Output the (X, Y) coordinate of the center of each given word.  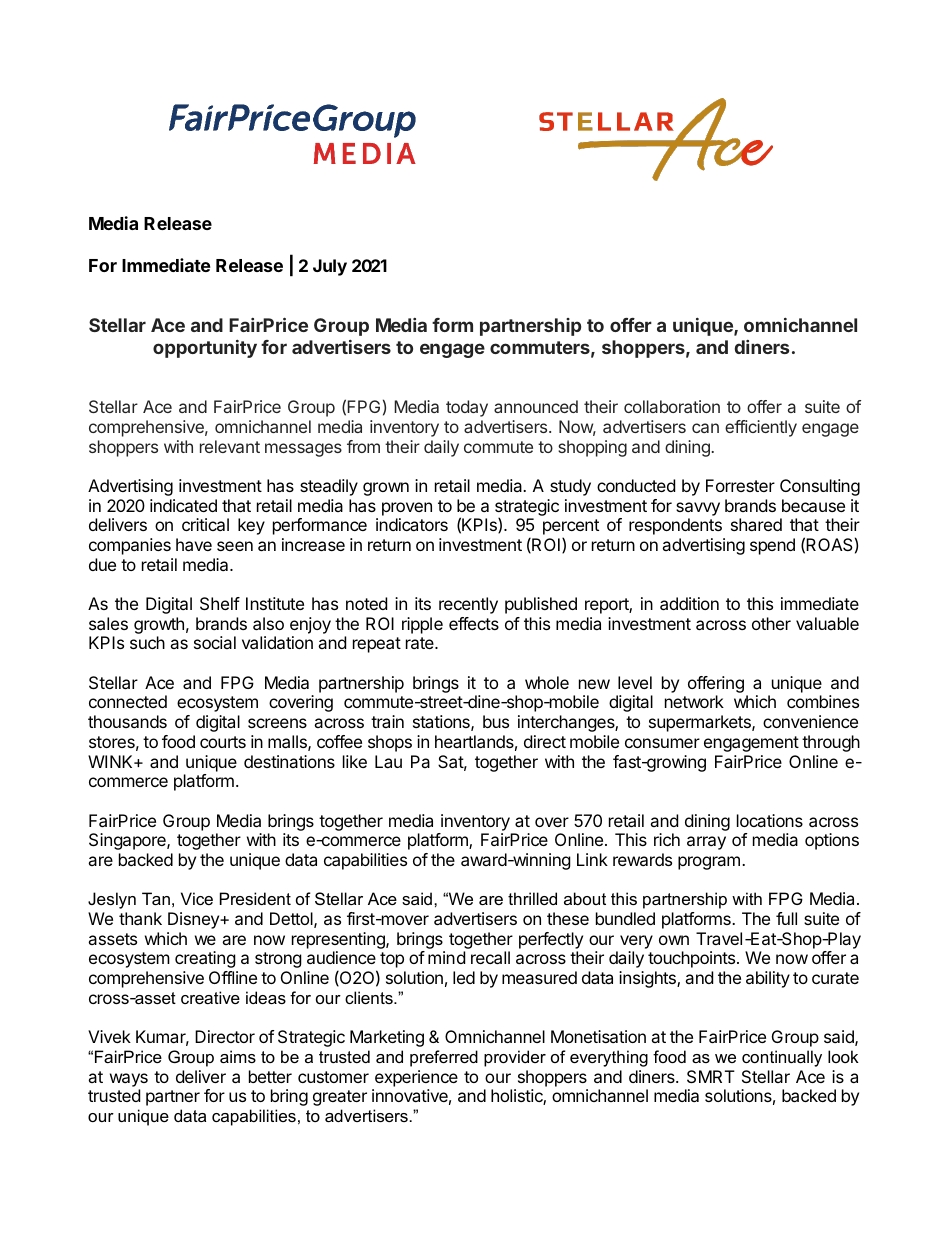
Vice (197, 898)
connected (128, 701)
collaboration (672, 406)
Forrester (740, 485)
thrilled (532, 898)
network (694, 701)
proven (407, 509)
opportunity (205, 349)
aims (238, 1056)
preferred (444, 1058)
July (330, 267)
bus (496, 721)
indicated (183, 505)
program (709, 863)
